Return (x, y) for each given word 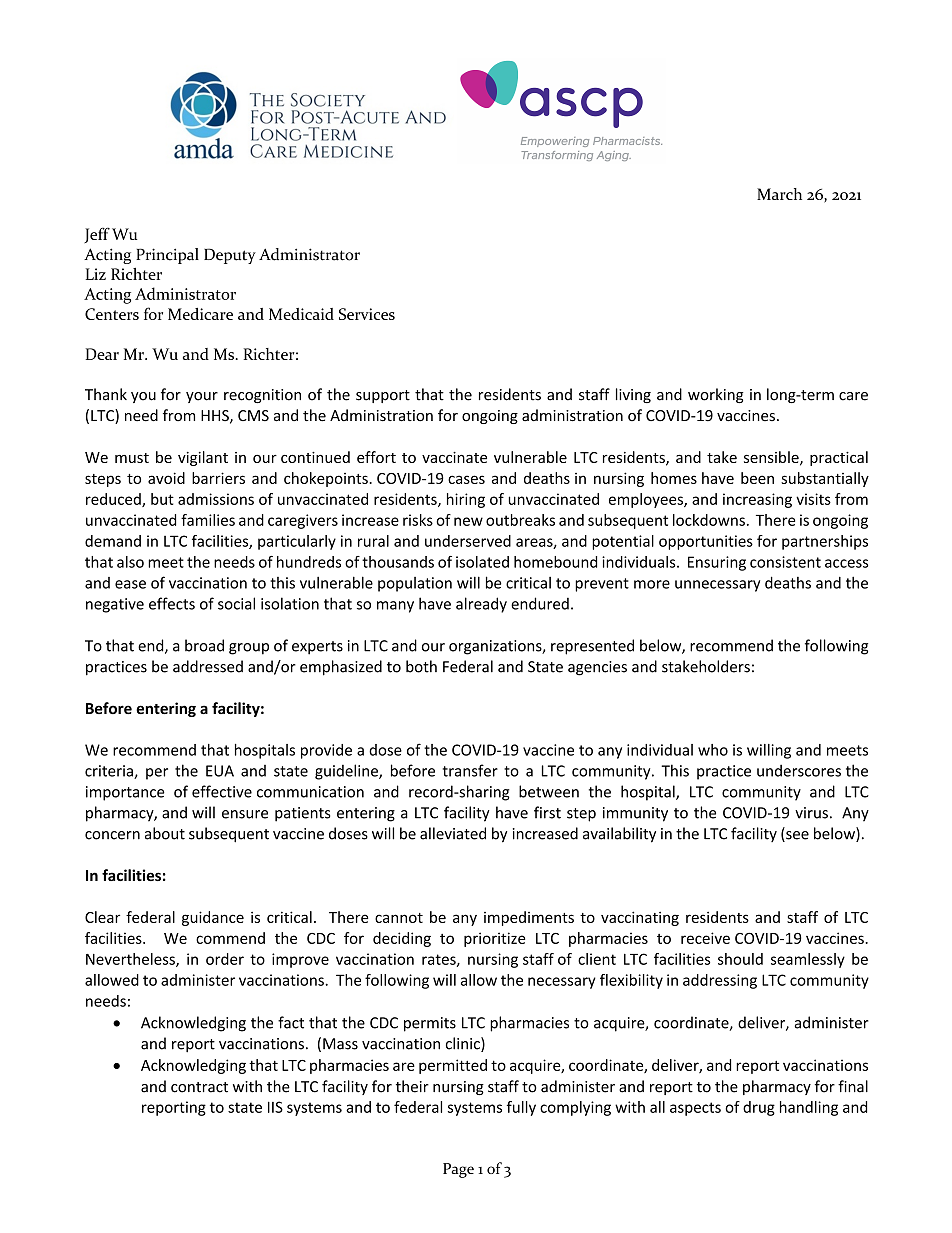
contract (199, 1087)
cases (466, 479)
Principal (167, 256)
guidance (213, 918)
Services (367, 314)
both (421, 666)
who (713, 750)
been (757, 478)
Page (458, 1170)
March (779, 194)
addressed (208, 666)
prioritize (494, 939)
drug (759, 1108)
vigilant (203, 458)
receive (705, 938)
